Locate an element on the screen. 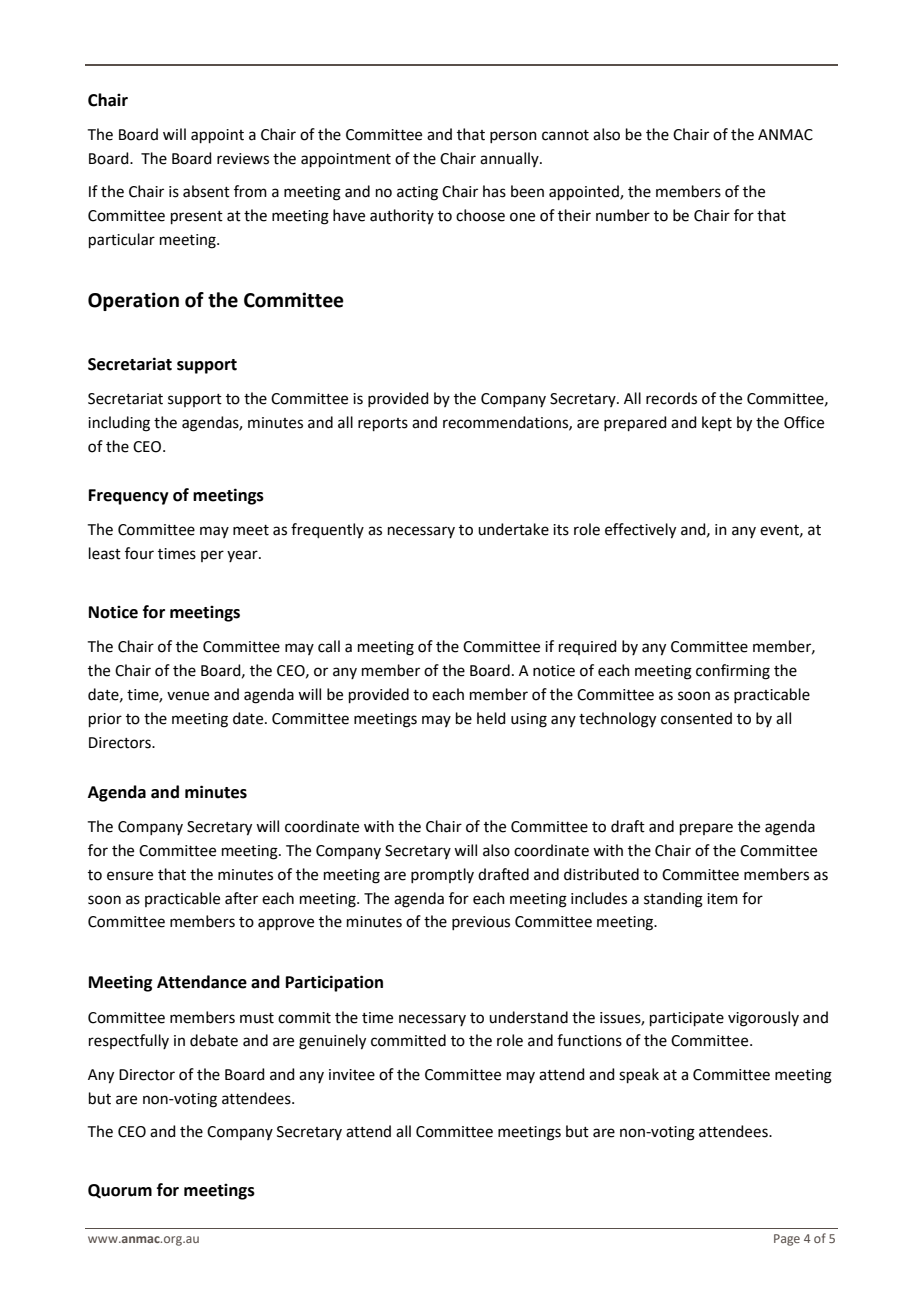 The height and width of the screenshot is (1308, 924). Quorum is located at coordinates (120, 1191).
